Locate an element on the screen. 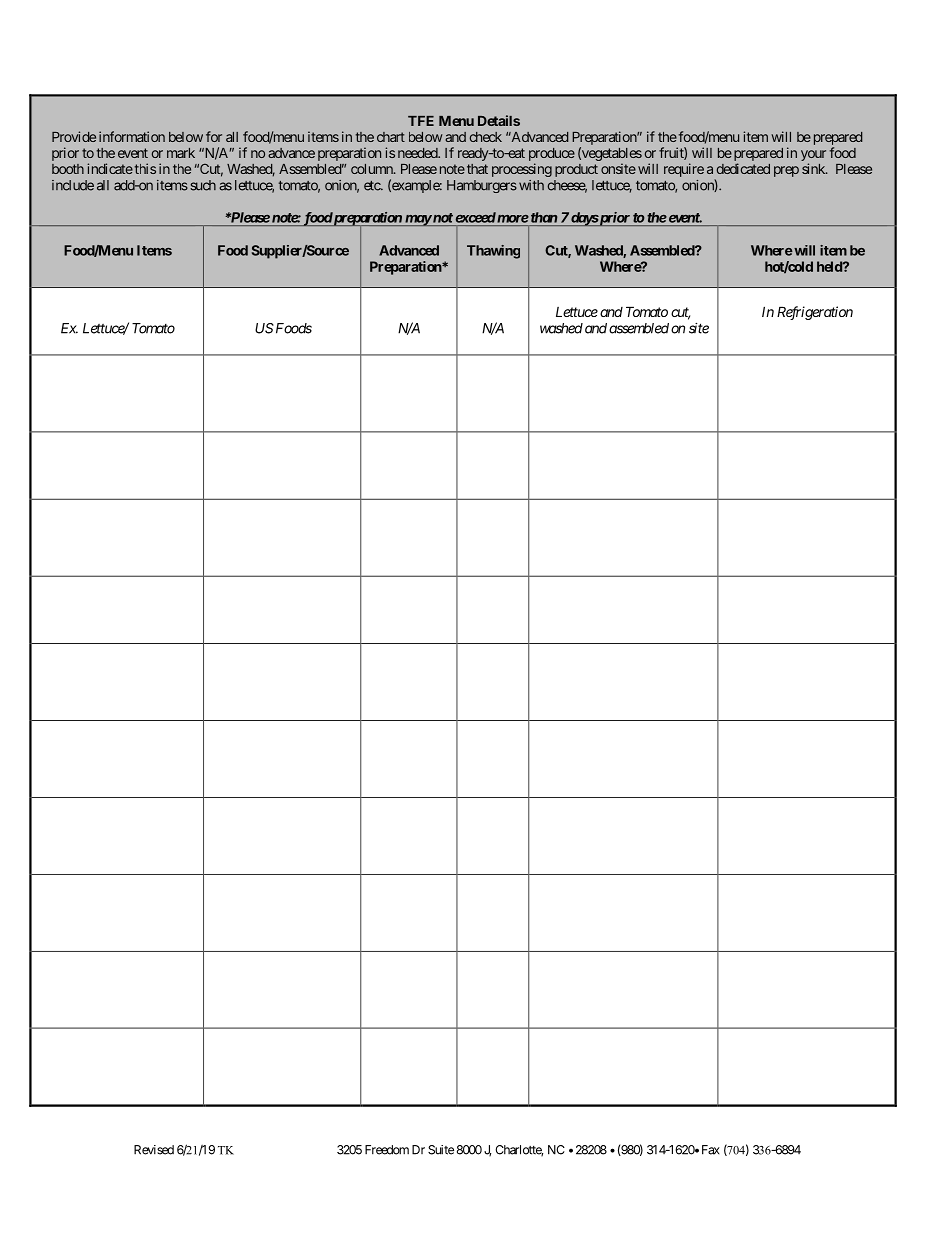 This screenshot has height=1233, width=952. this is located at coordinates (144, 168).
